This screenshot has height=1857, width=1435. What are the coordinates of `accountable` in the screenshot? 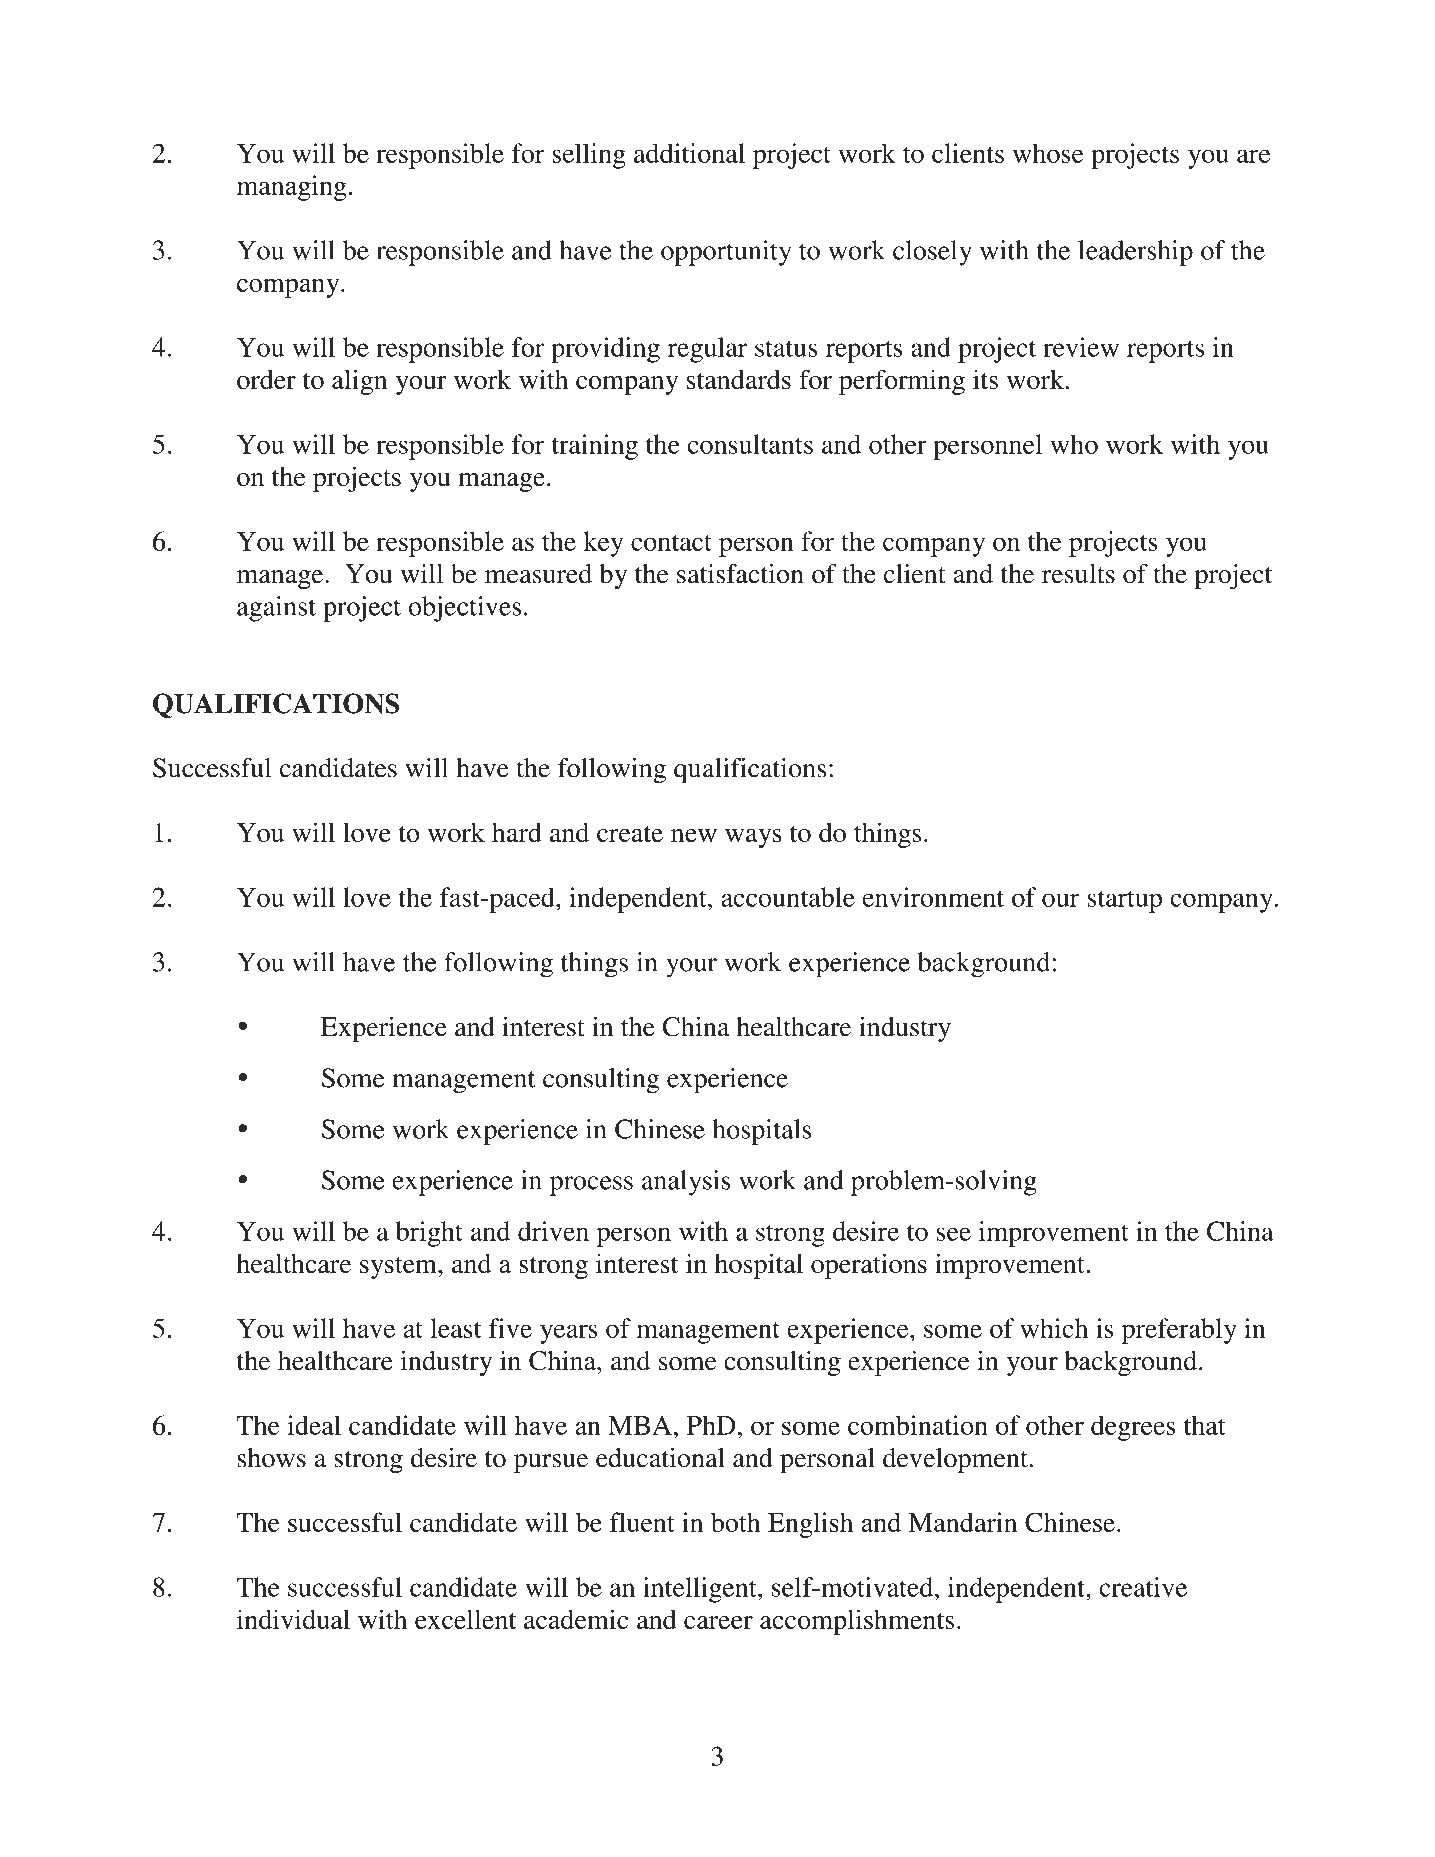 It's located at (788, 897).
